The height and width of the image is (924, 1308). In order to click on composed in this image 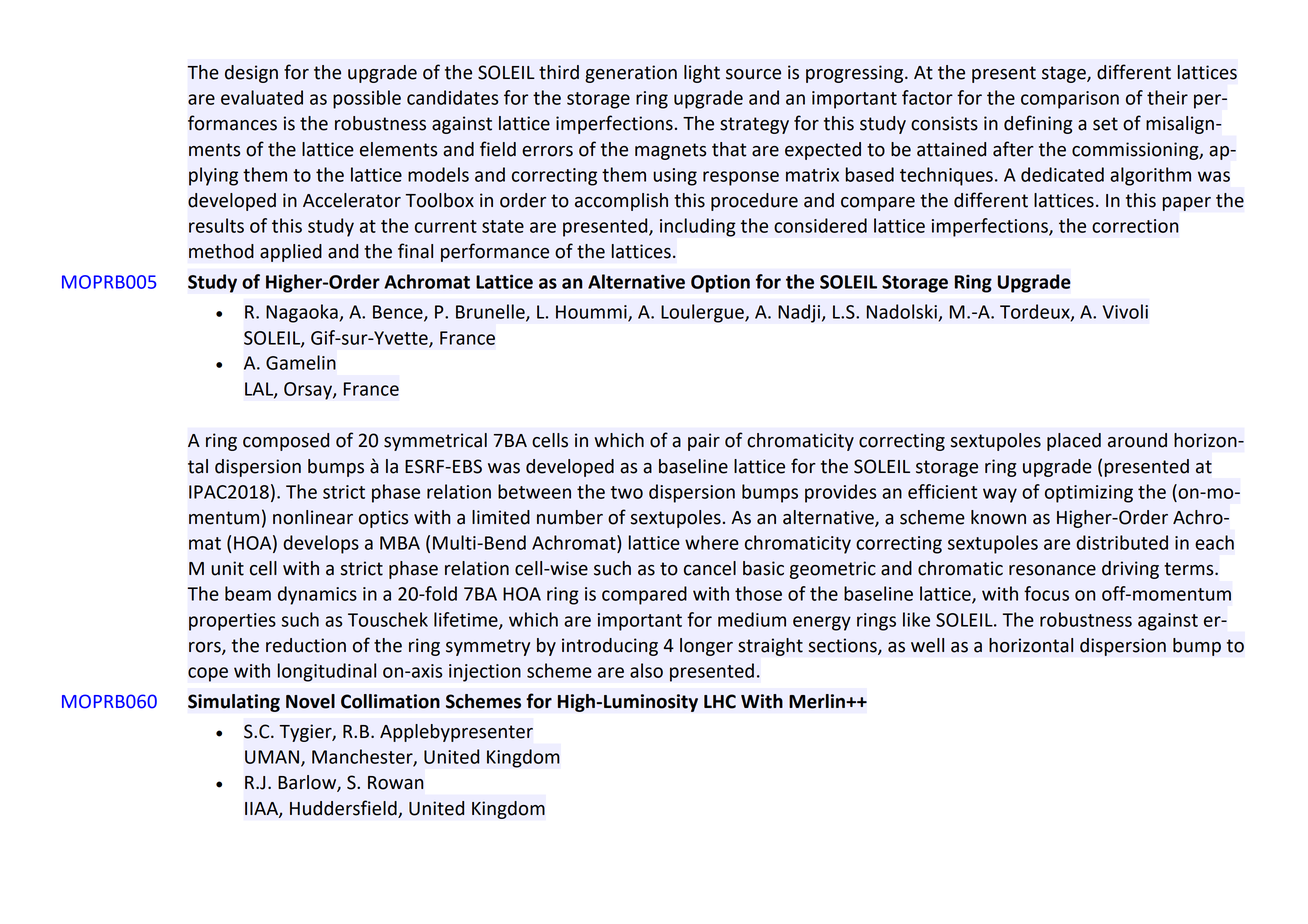, I will do `click(286, 442)`.
